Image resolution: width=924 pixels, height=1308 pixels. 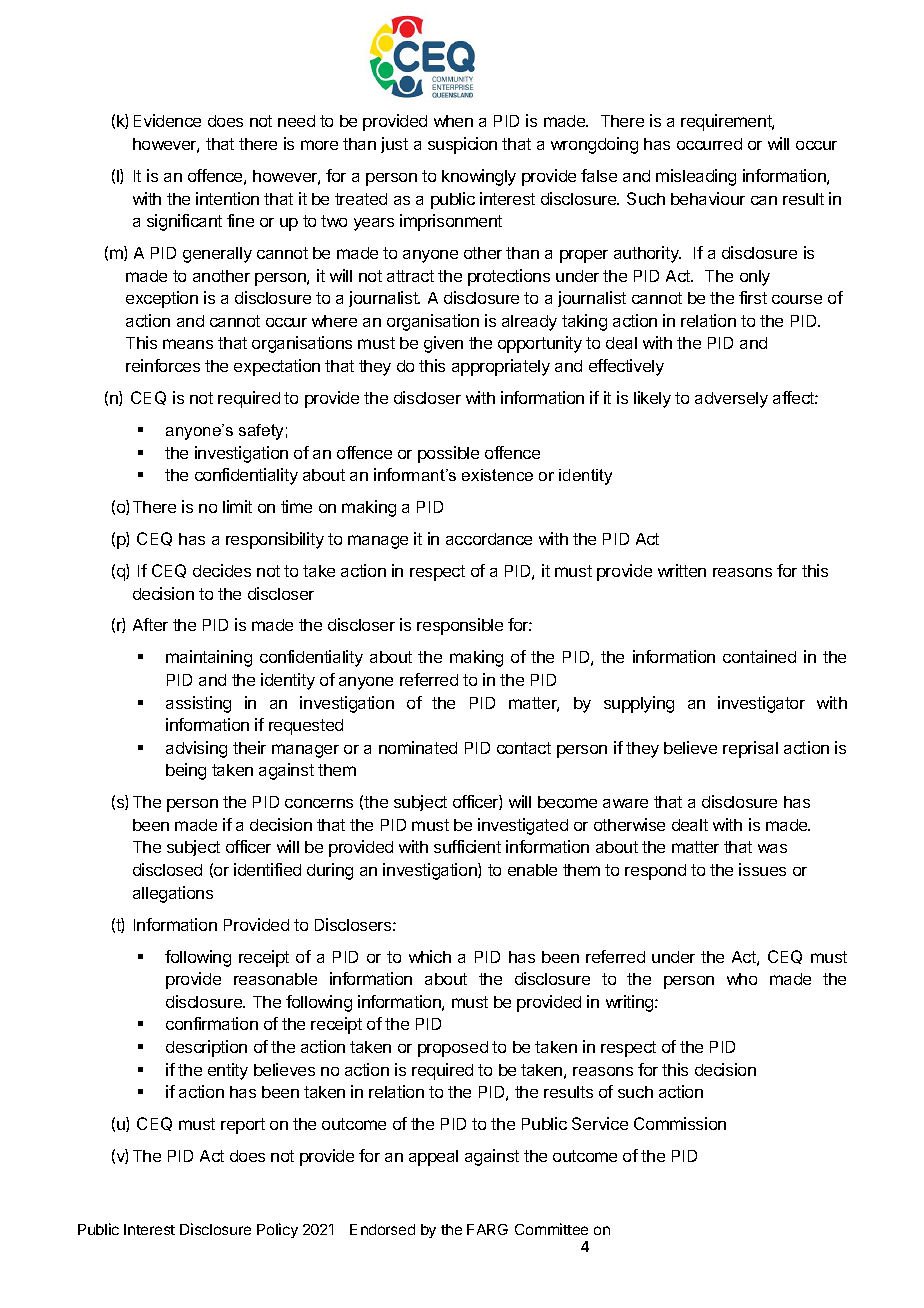 I want to click on identified, so click(x=267, y=869).
